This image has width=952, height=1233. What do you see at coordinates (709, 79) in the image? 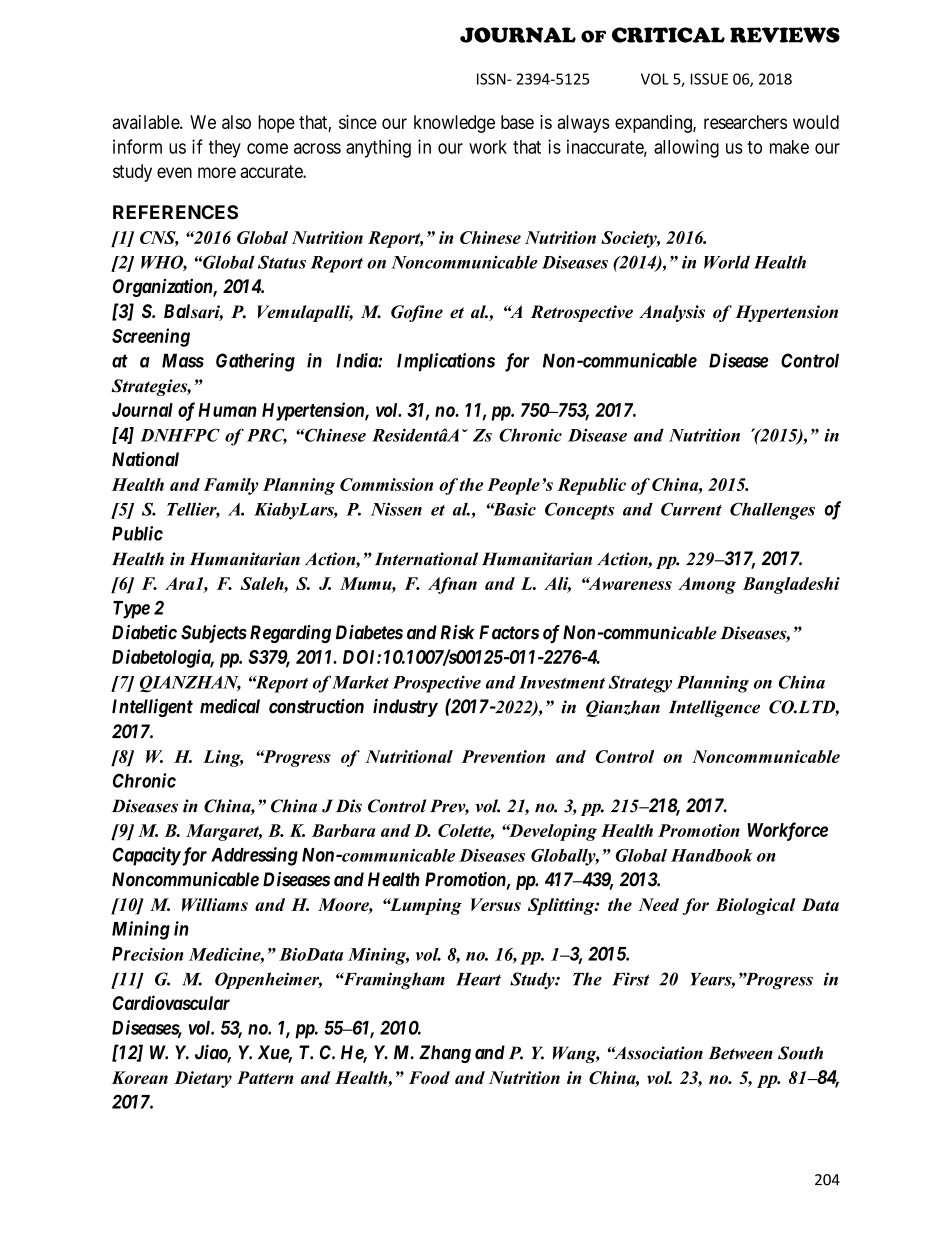
I see `ISSUE` at bounding box center [709, 79].
